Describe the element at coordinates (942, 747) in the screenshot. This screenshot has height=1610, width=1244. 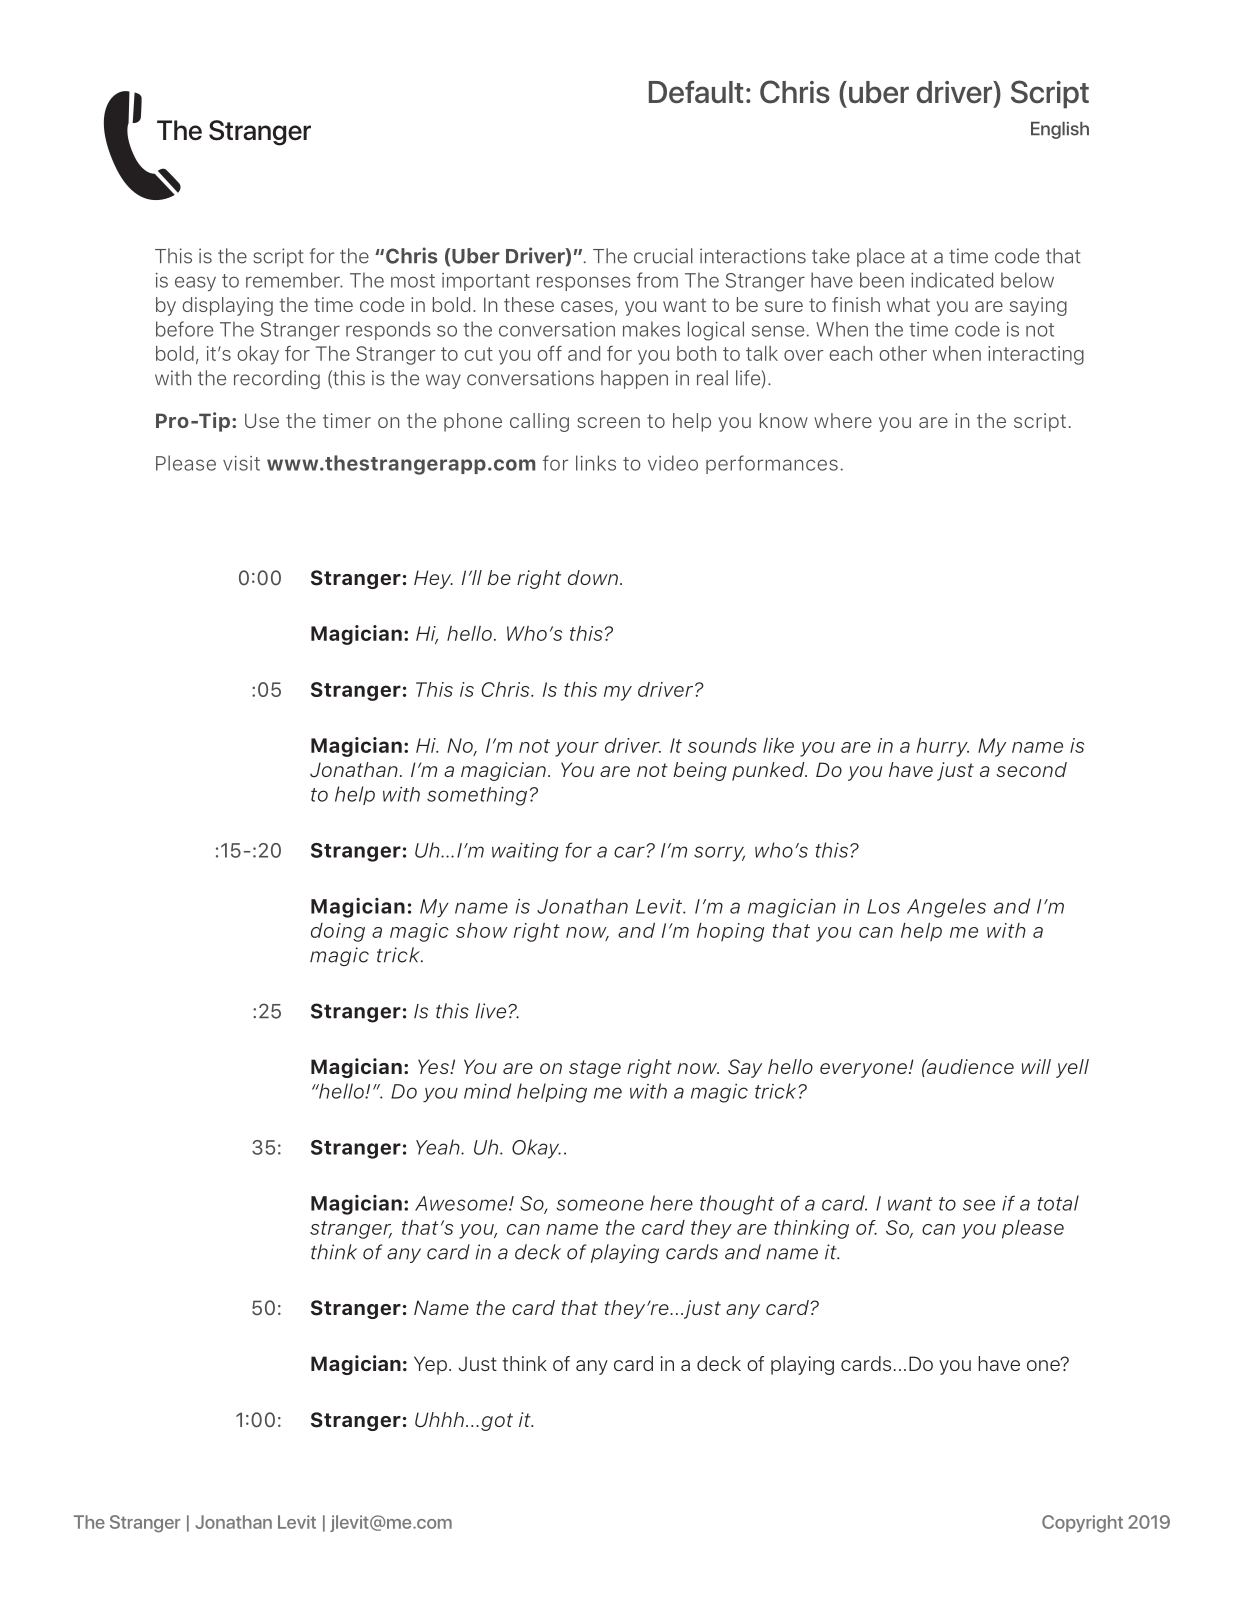
I see `hurry` at that location.
